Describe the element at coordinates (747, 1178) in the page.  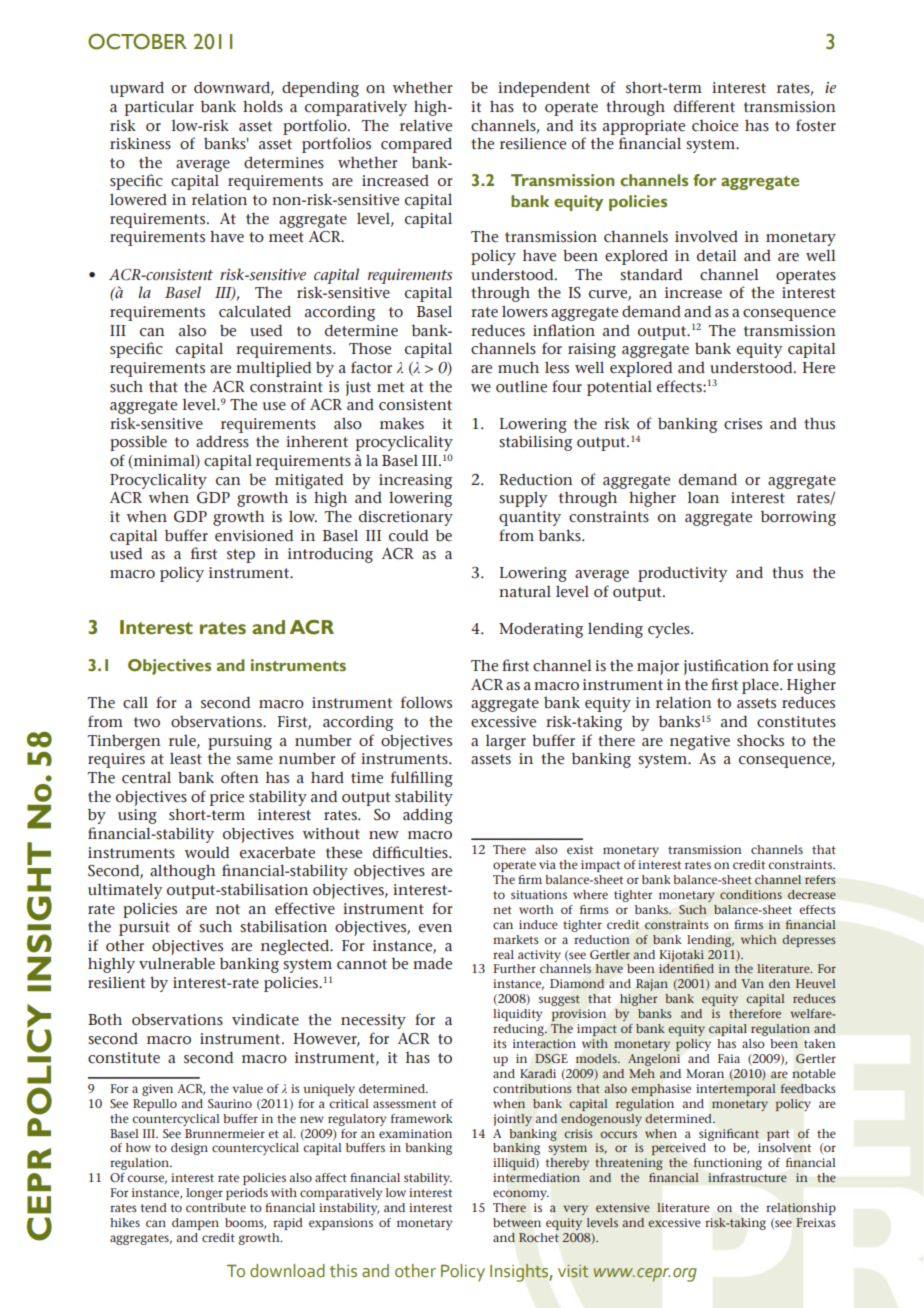
I see `infrastructure` at that location.
